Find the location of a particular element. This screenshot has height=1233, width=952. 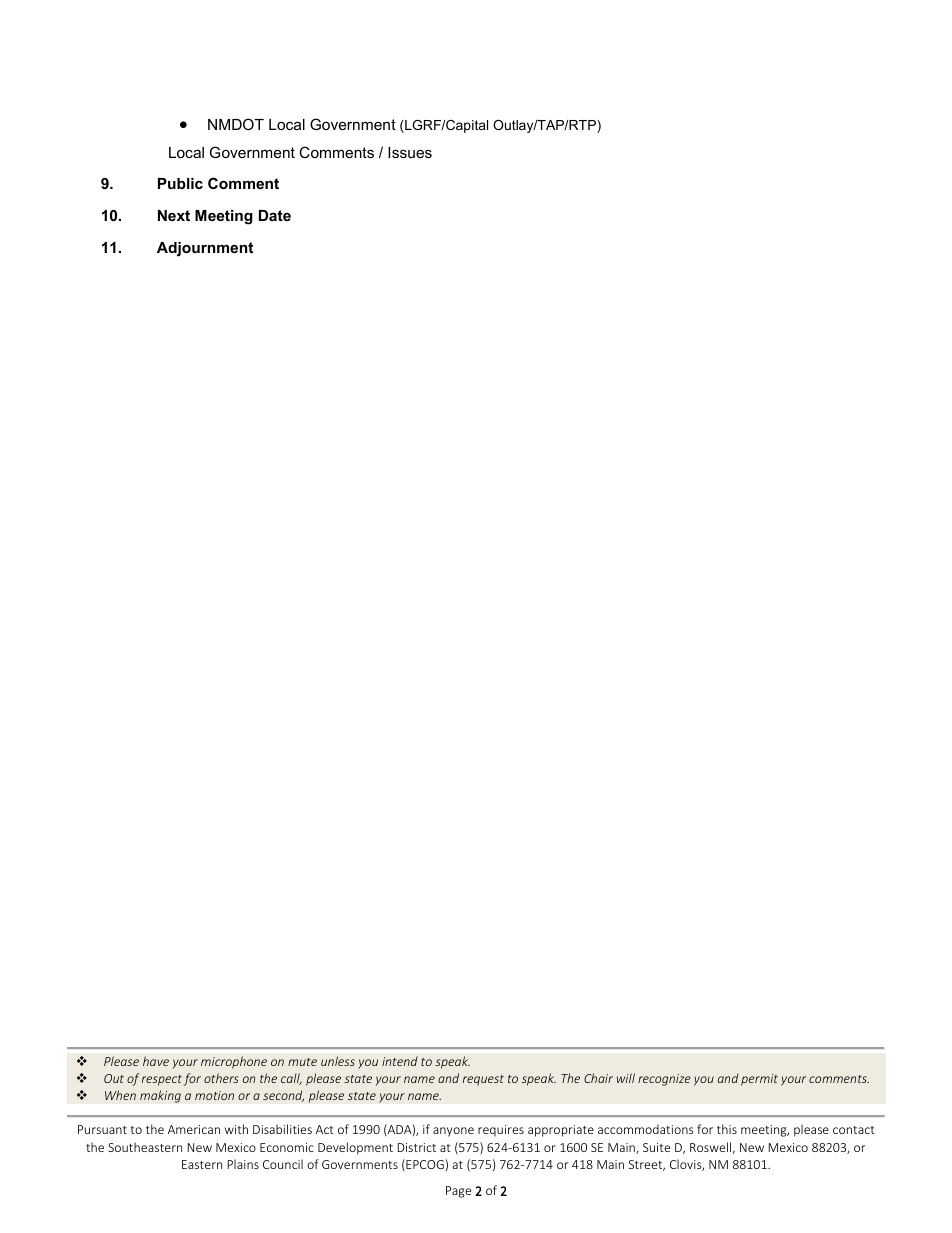

this is located at coordinates (727, 1129).
